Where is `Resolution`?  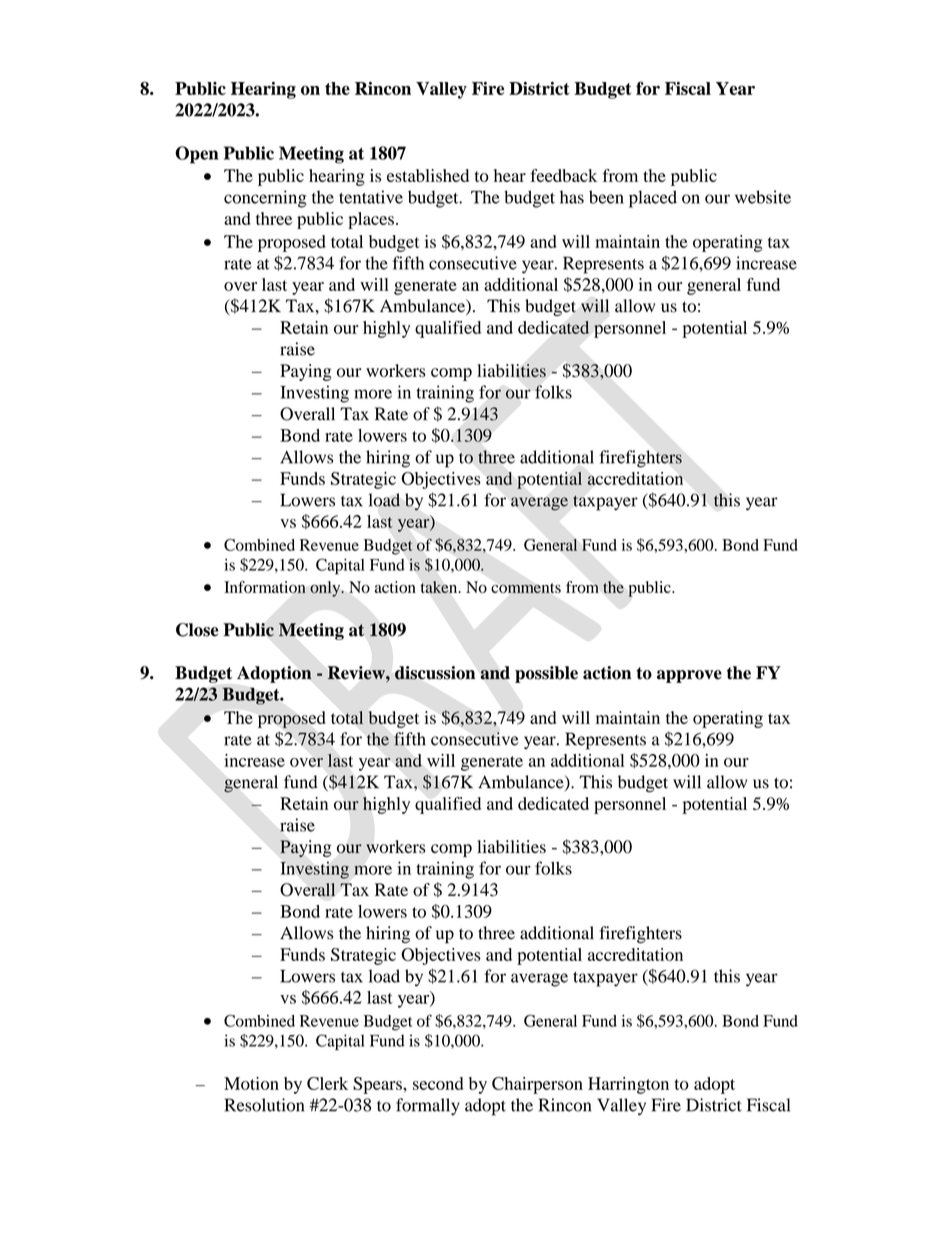
Resolution is located at coordinates (264, 1105).
